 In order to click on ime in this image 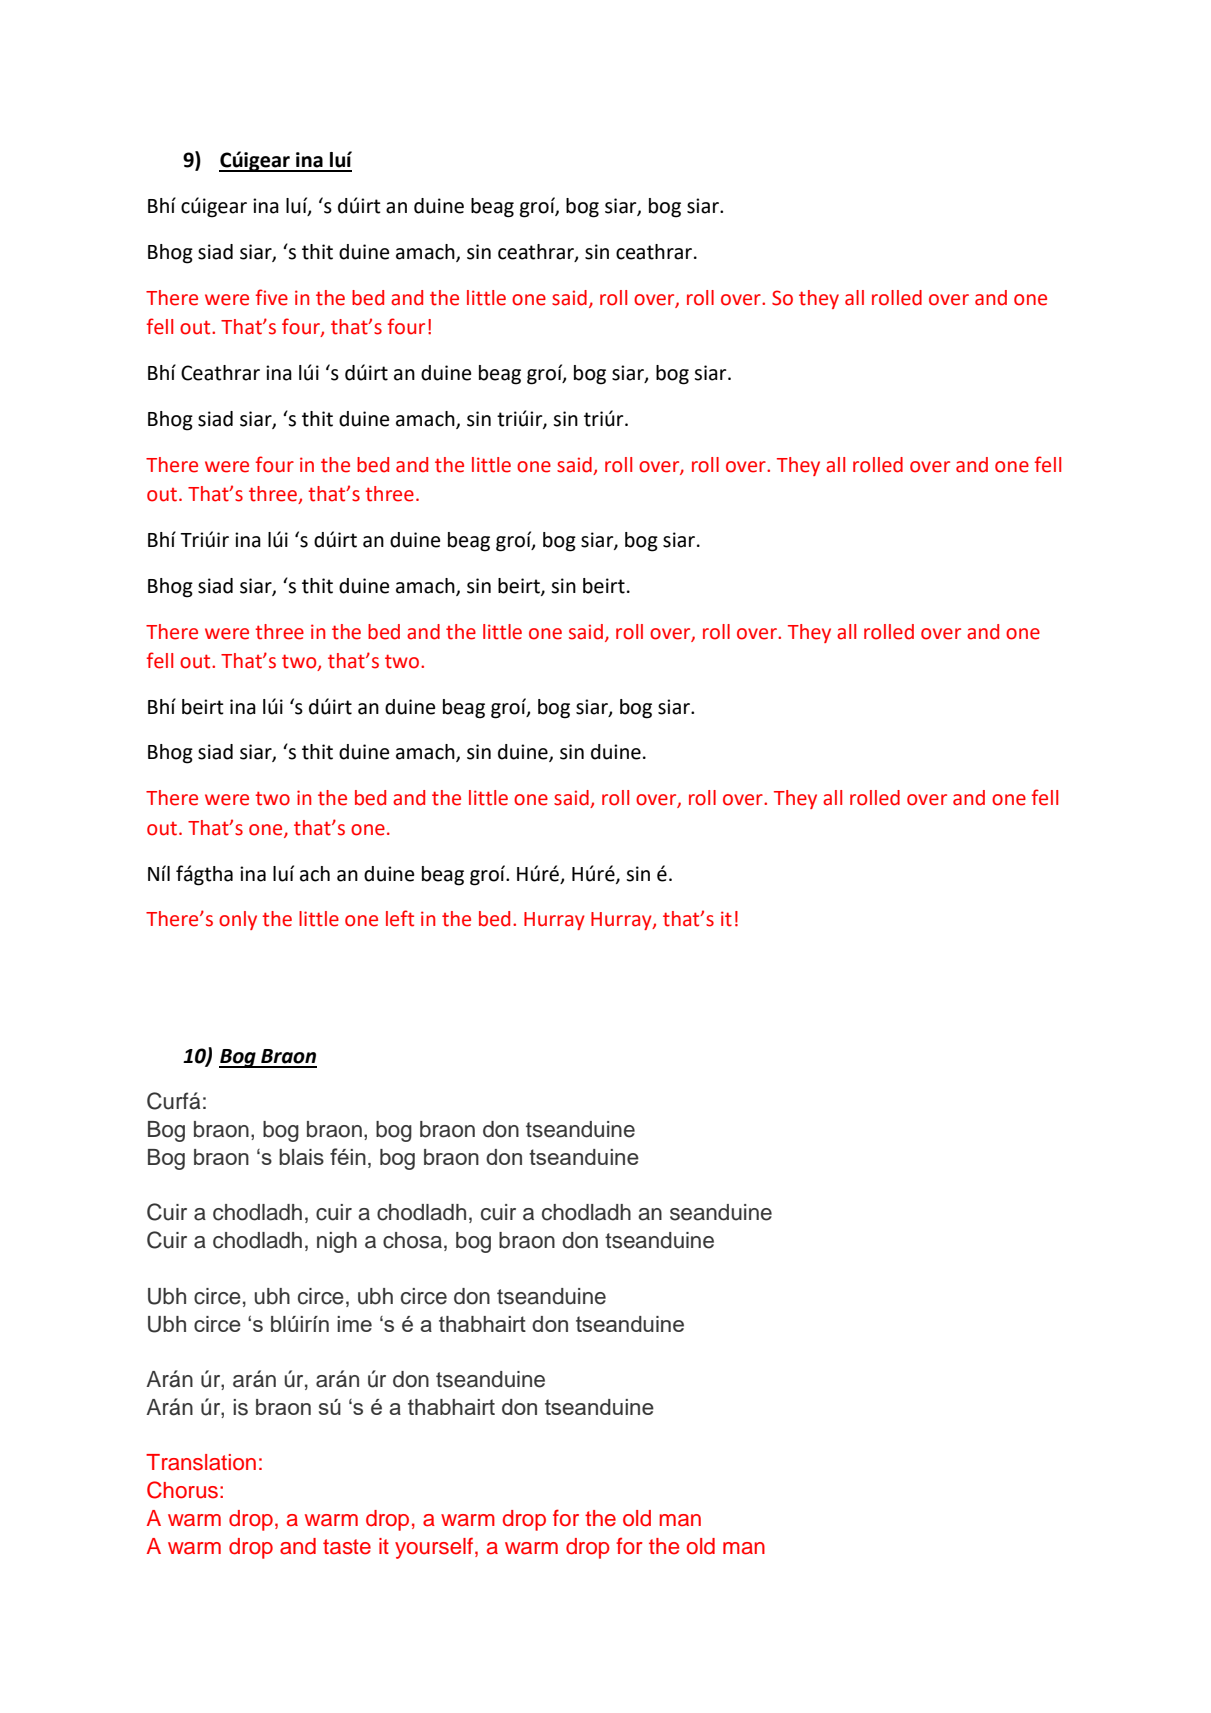, I will do `click(354, 1324)`.
